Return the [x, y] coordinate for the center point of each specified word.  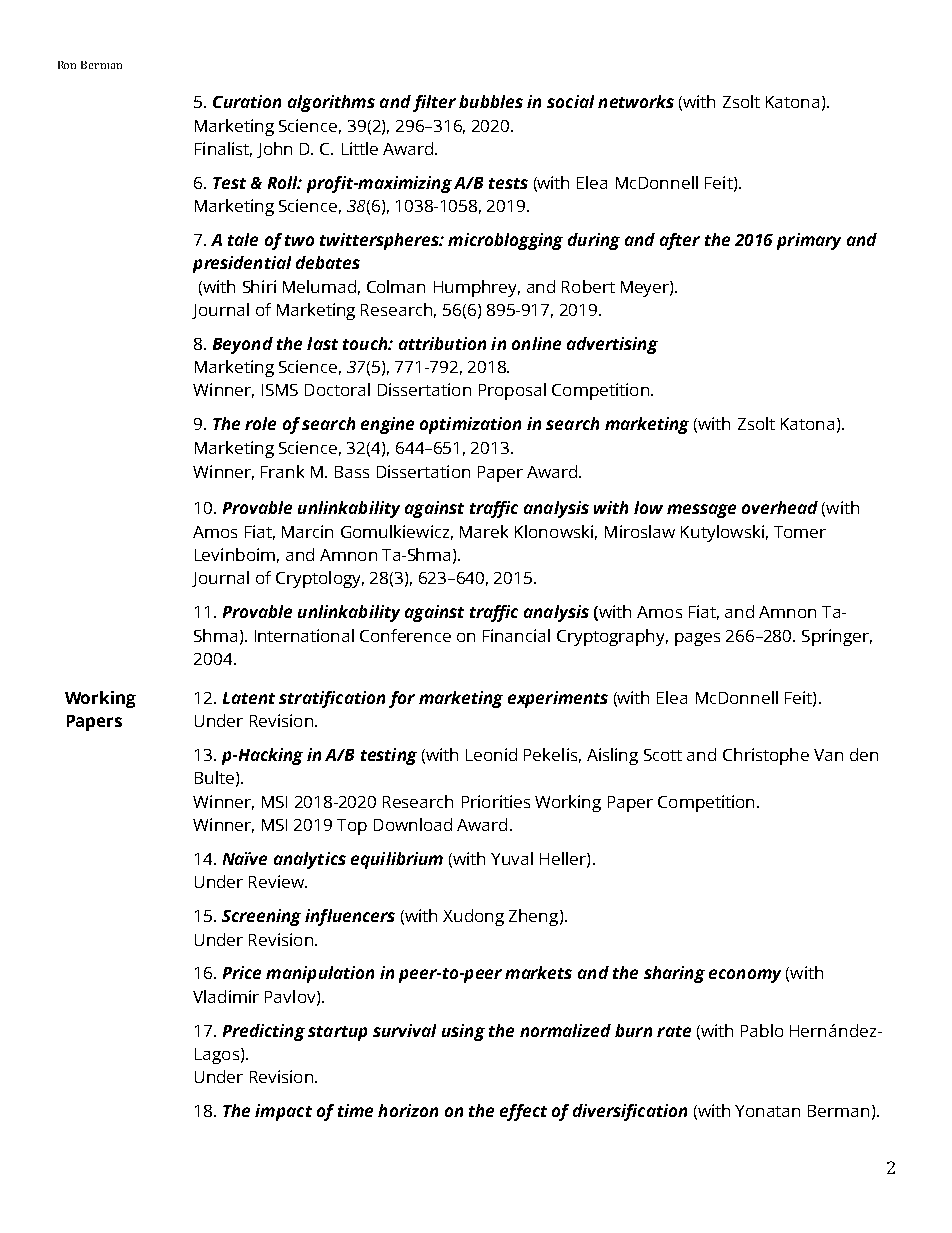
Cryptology [320, 579]
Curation [247, 101]
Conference [405, 635]
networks [636, 101]
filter [434, 103]
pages [697, 639]
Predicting [264, 1032]
